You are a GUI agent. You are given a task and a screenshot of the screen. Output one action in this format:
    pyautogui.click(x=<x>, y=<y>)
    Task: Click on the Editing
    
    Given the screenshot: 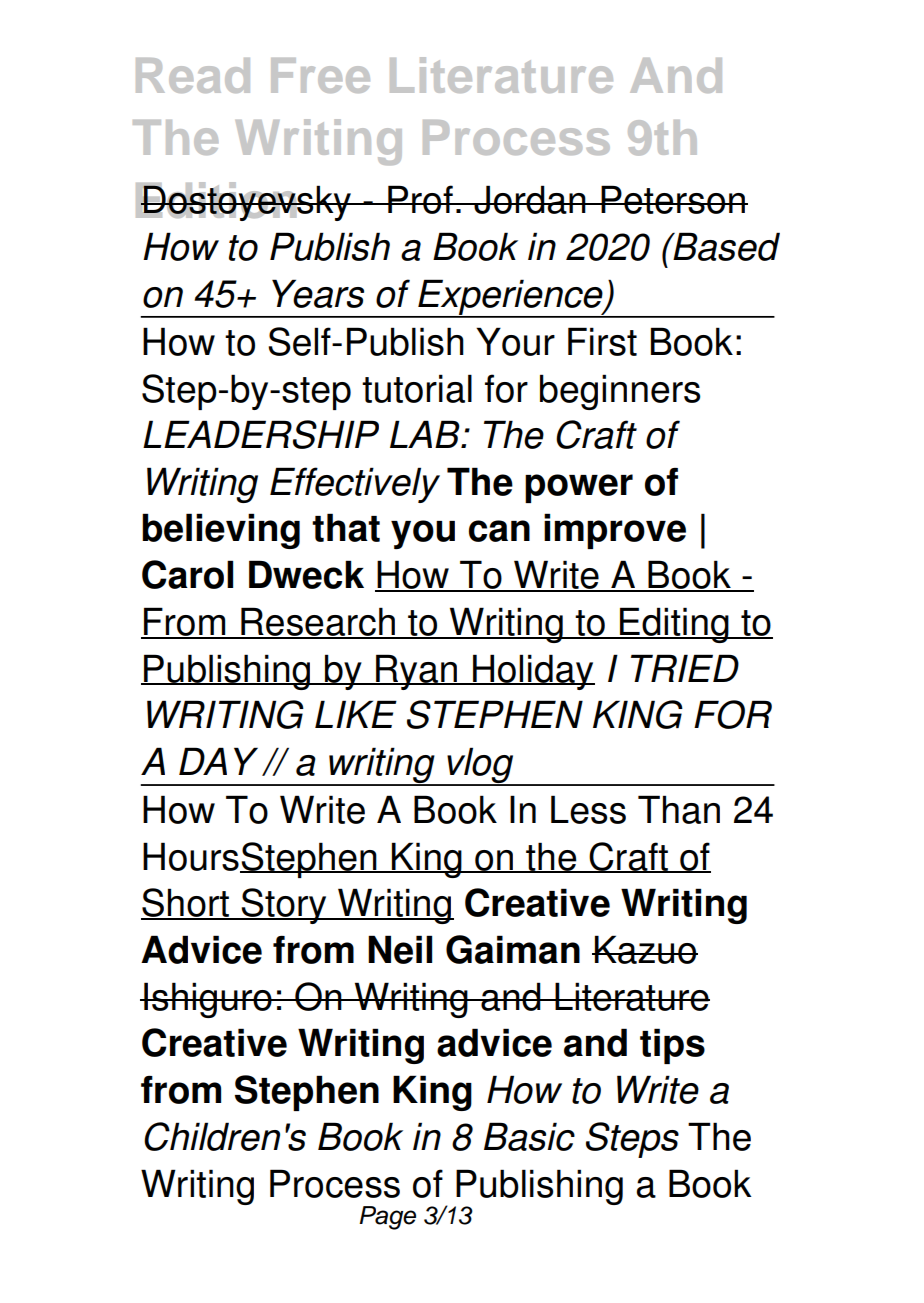 What is the action you would take?
    pyautogui.click(x=674, y=625)
